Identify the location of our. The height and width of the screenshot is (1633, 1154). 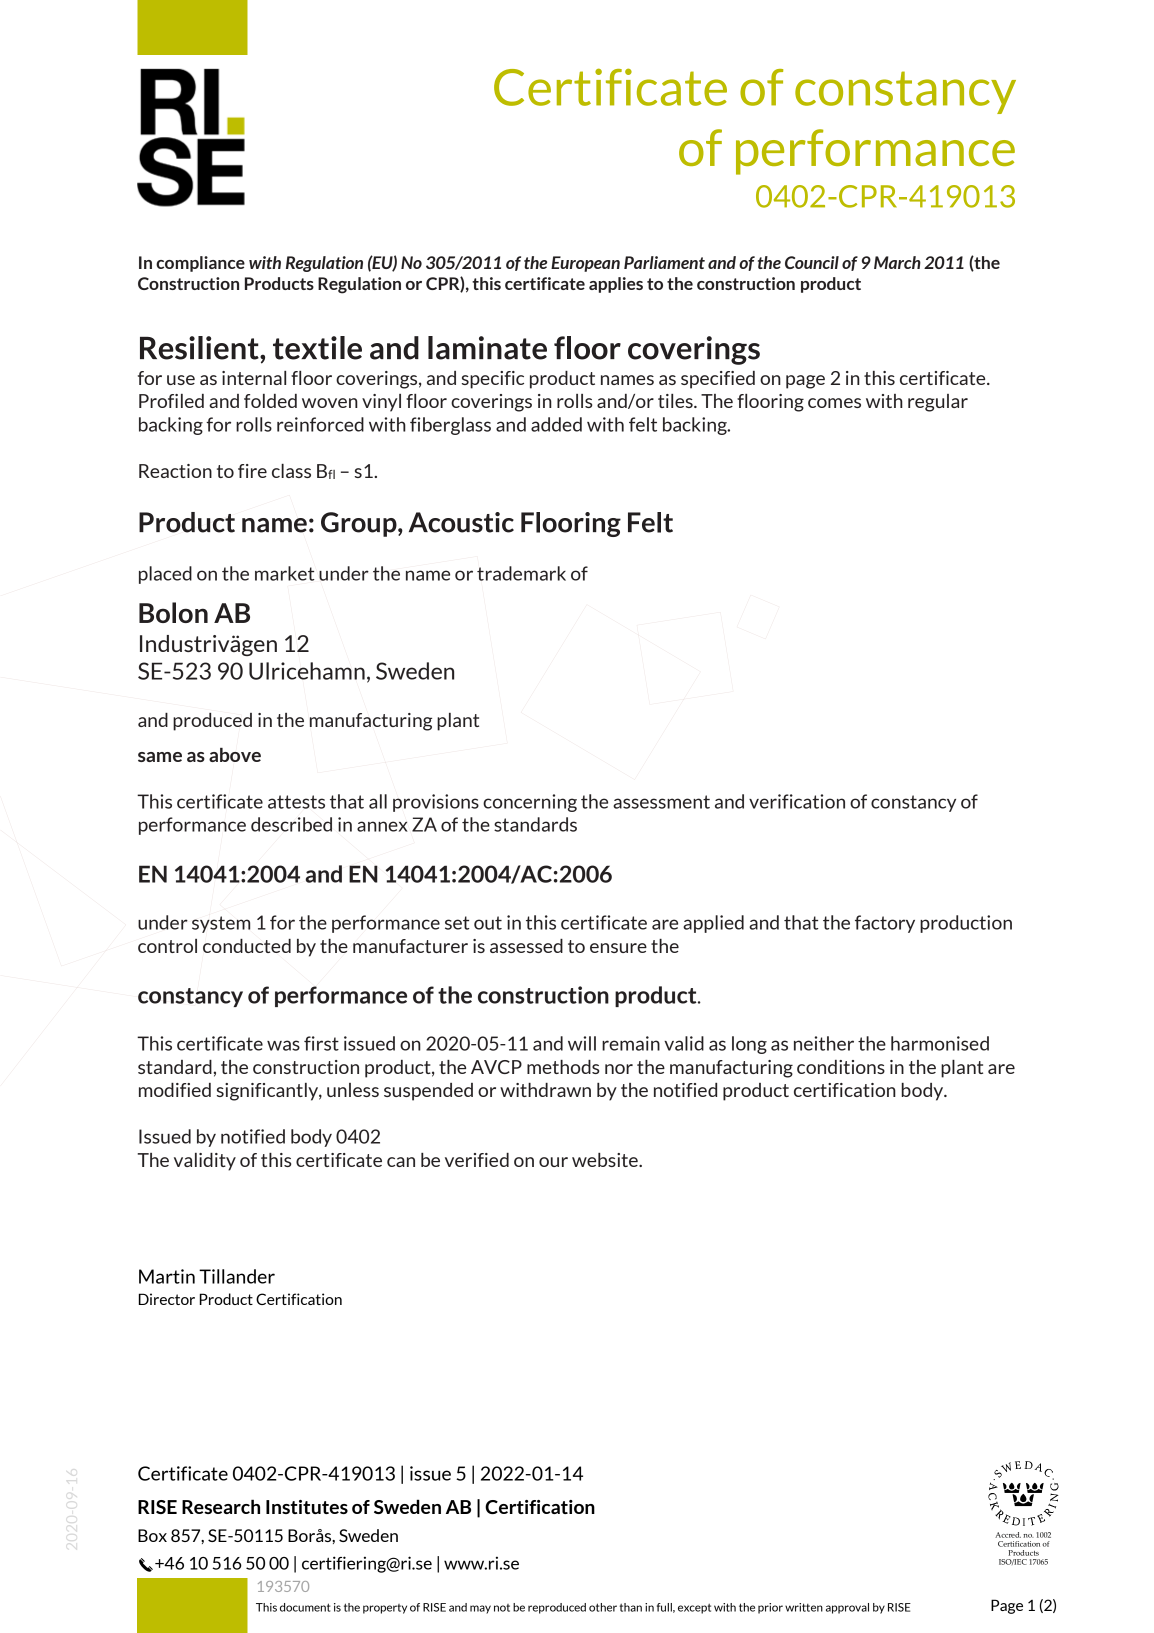
(553, 1162).
